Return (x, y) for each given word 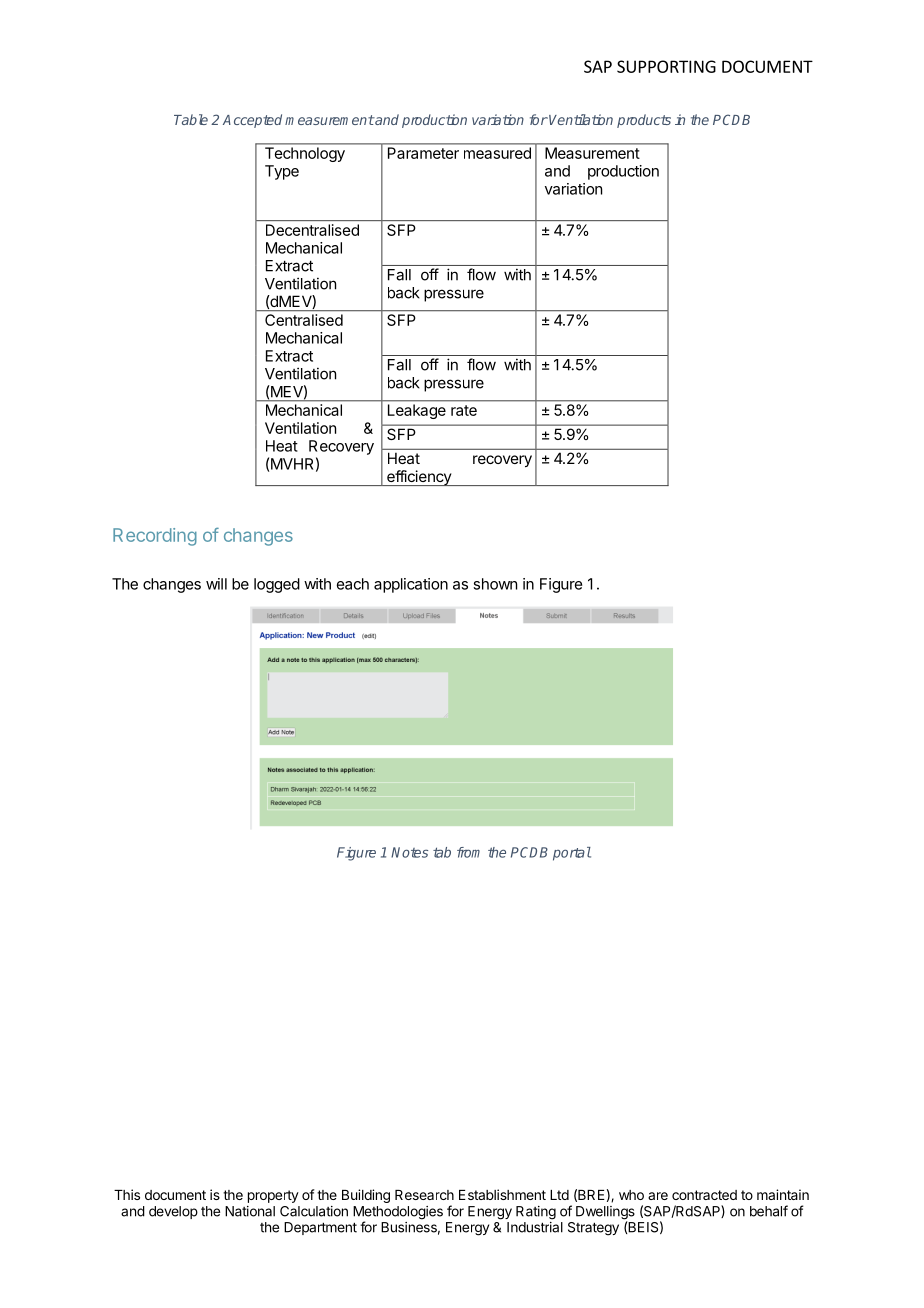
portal (572, 854)
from (468, 852)
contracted (704, 1195)
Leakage (417, 411)
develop (173, 1212)
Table (191, 119)
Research (424, 1195)
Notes (409, 852)
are (658, 1196)
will (216, 584)
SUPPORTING (666, 66)
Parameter (423, 153)
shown (495, 584)
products (644, 121)
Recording (155, 537)
